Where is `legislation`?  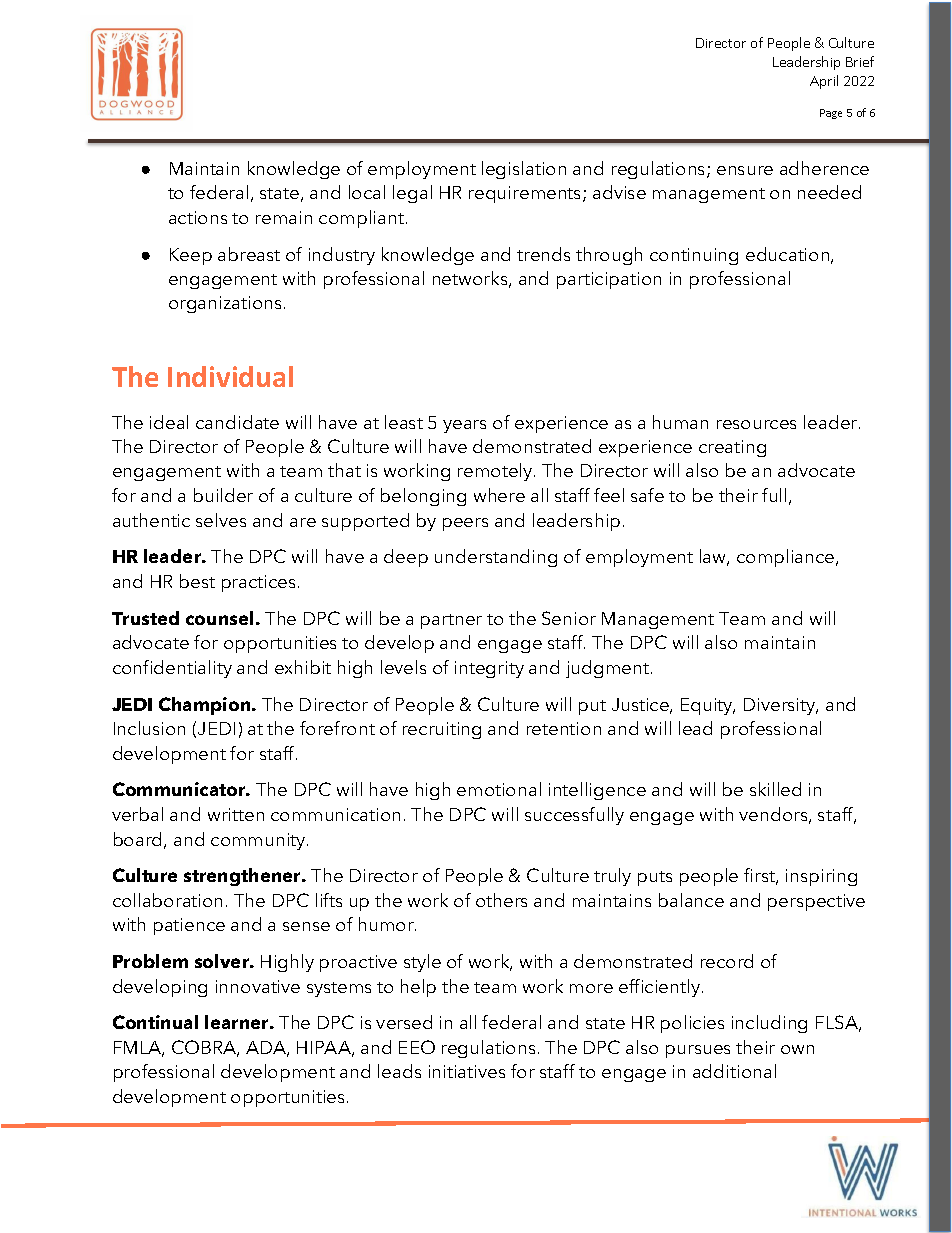 legislation is located at coordinates (524, 170).
